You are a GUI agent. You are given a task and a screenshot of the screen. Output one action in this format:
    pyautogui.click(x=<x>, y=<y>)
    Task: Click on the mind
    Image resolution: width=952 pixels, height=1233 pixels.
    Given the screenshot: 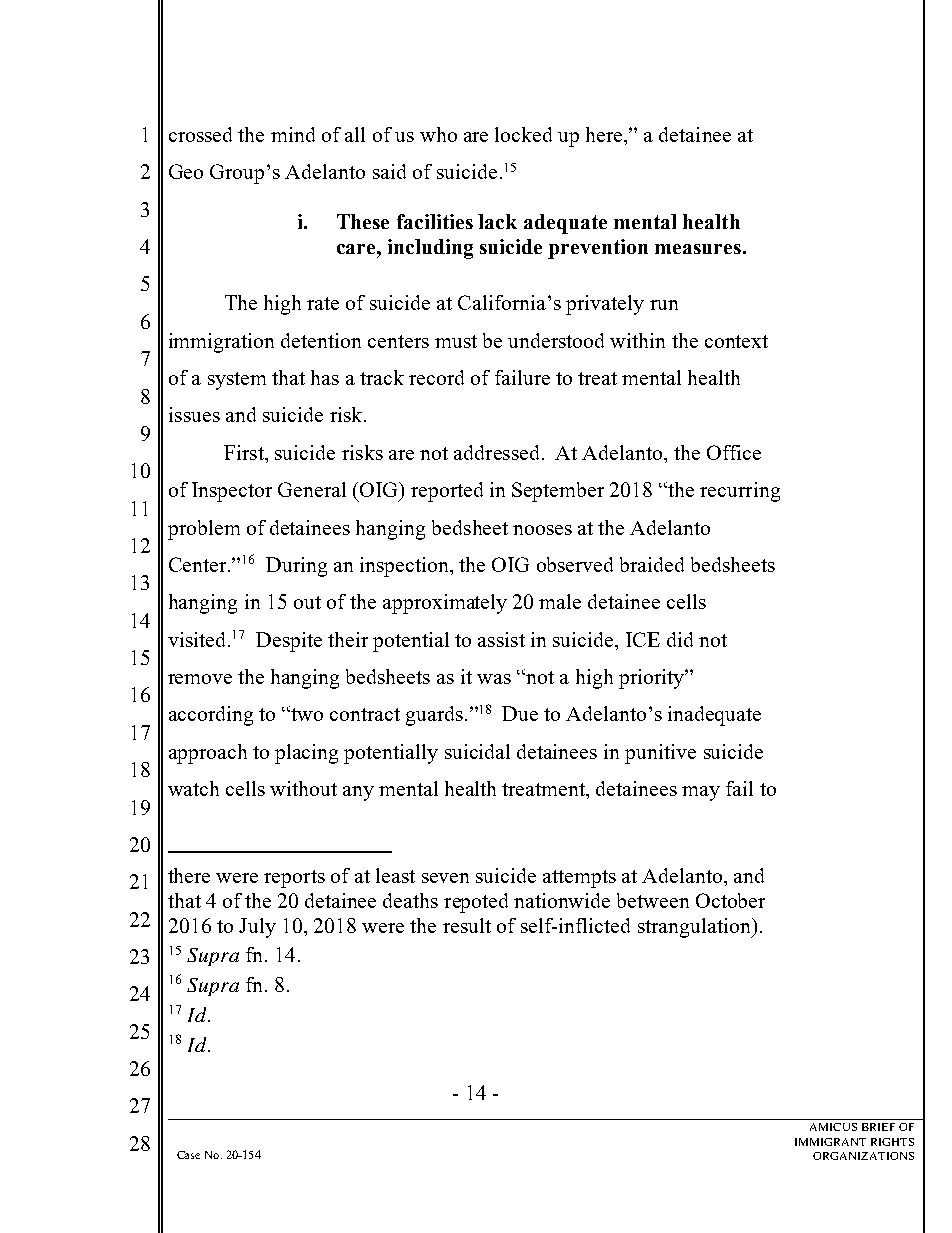 What is the action you would take?
    pyautogui.click(x=293, y=134)
